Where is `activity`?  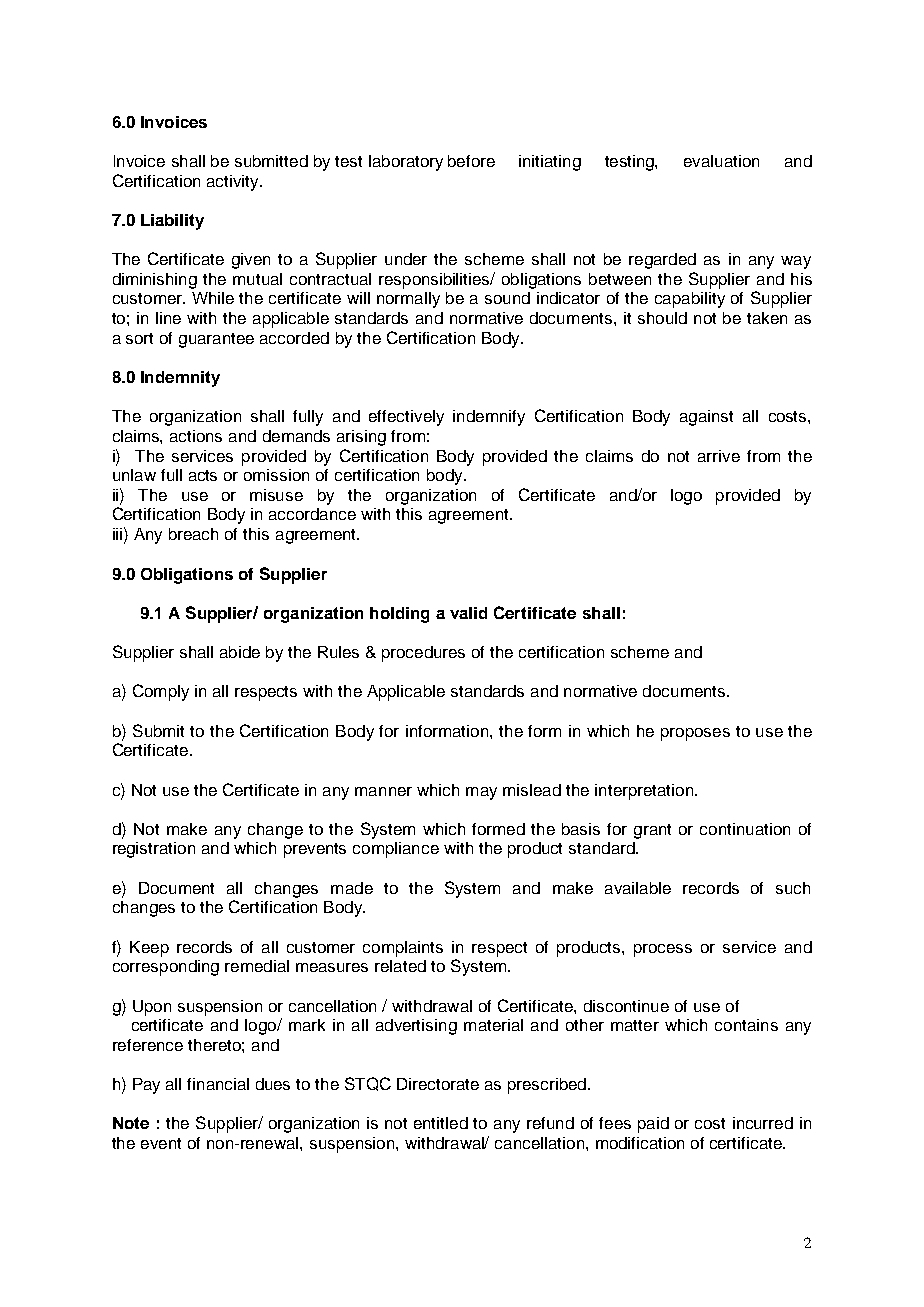
activity is located at coordinates (234, 183).
